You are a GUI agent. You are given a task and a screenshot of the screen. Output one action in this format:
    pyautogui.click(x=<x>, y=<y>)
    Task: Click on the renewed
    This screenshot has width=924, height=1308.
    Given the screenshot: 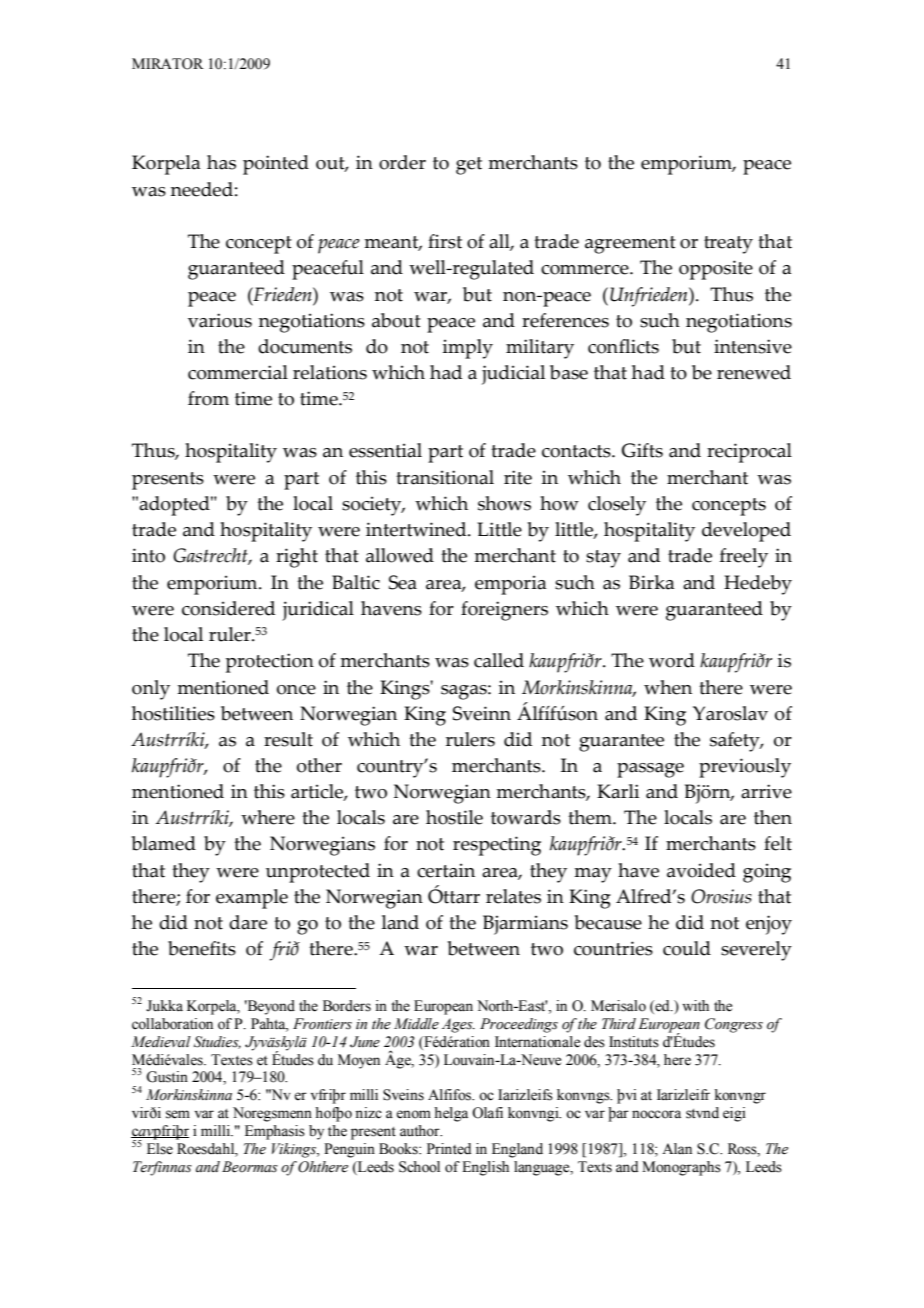 What is the action you would take?
    pyautogui.click(x=754, y=372)
